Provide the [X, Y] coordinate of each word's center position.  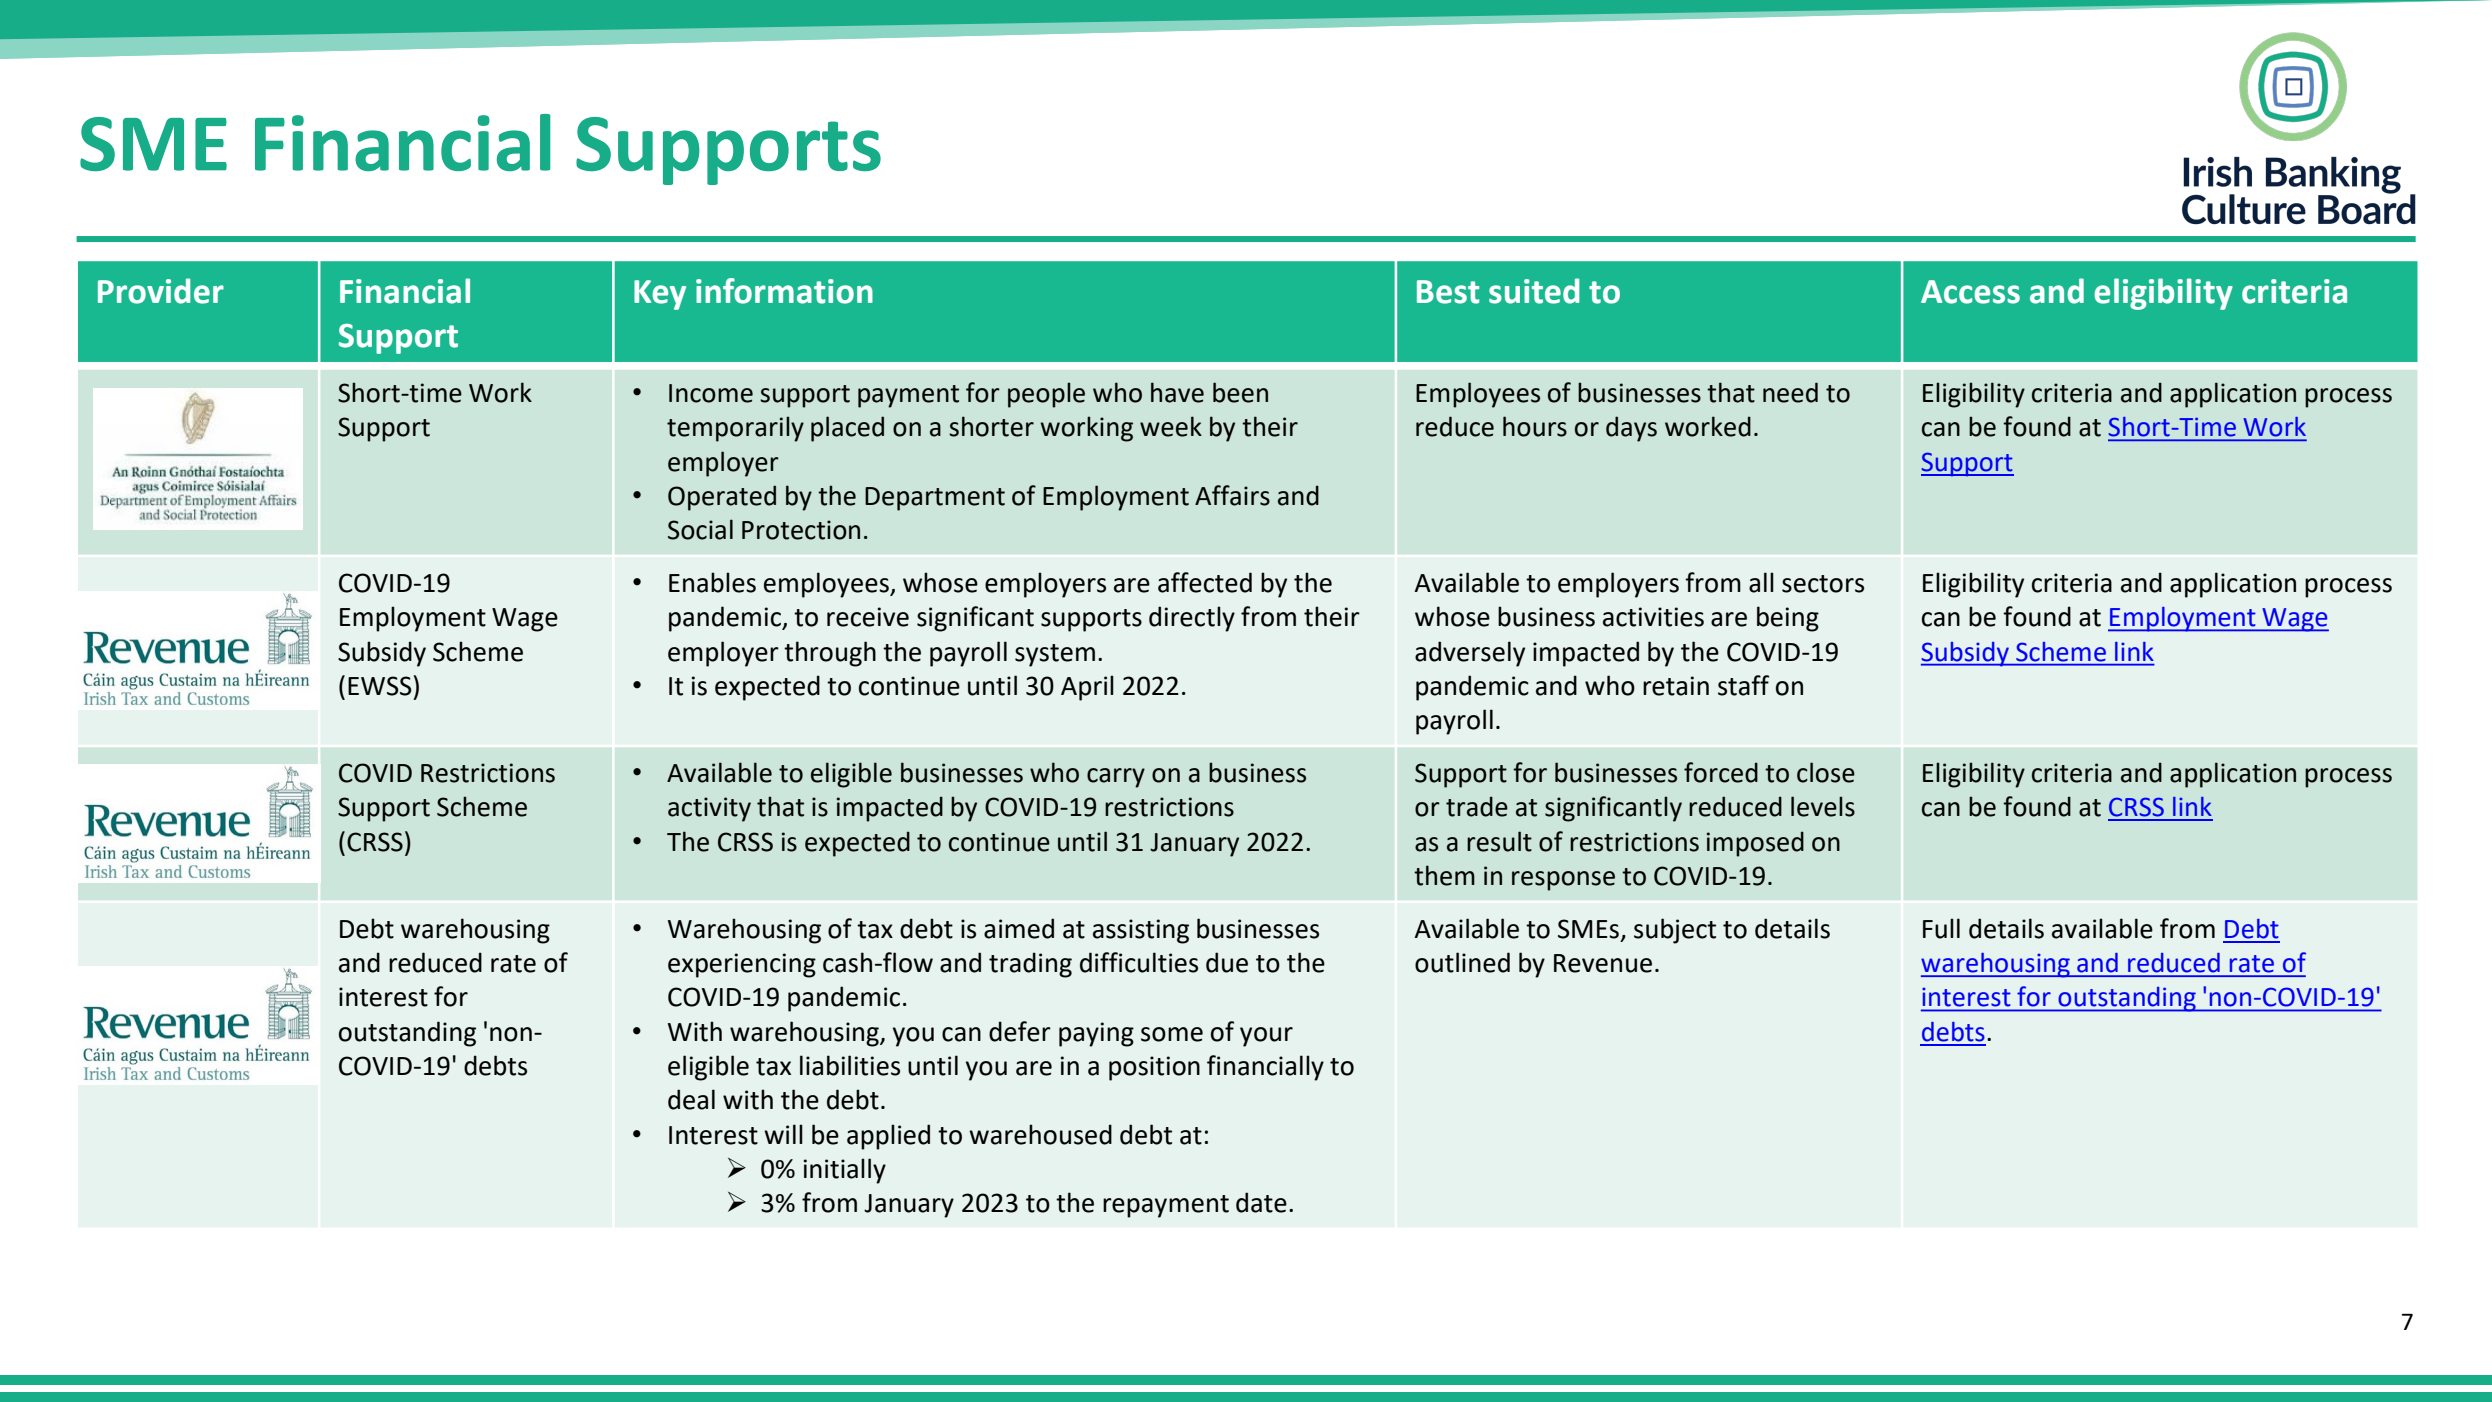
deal [691, 1099]
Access [1970, 292]
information [784, 291]
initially [845, 1171]
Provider [161, 291]
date [1261, 1202]
